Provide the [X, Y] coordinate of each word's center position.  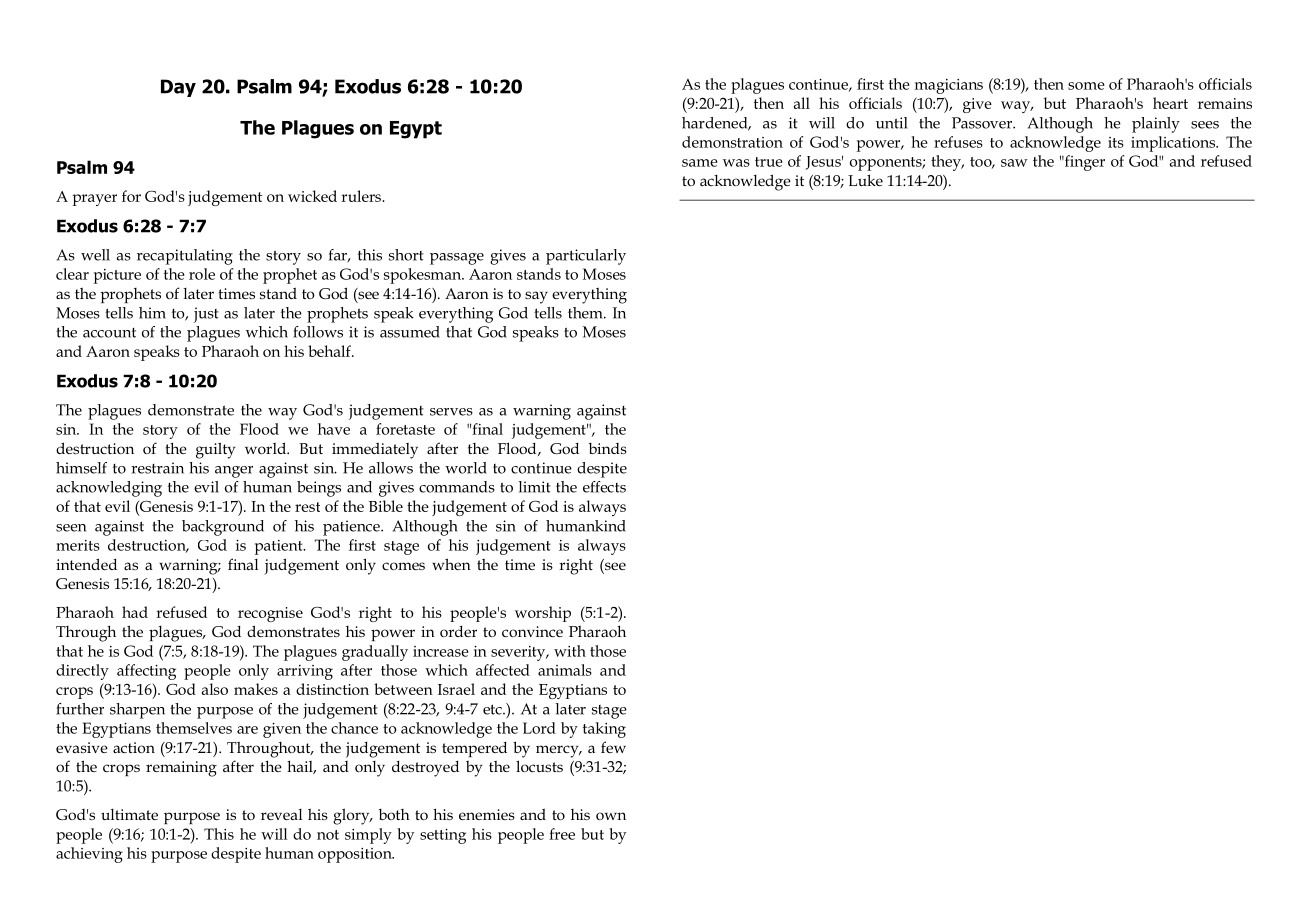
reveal [281, 814]
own [611, 816]
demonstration [732, 142]
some [1086, 86]
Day [178, 88]
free [562, 834]
